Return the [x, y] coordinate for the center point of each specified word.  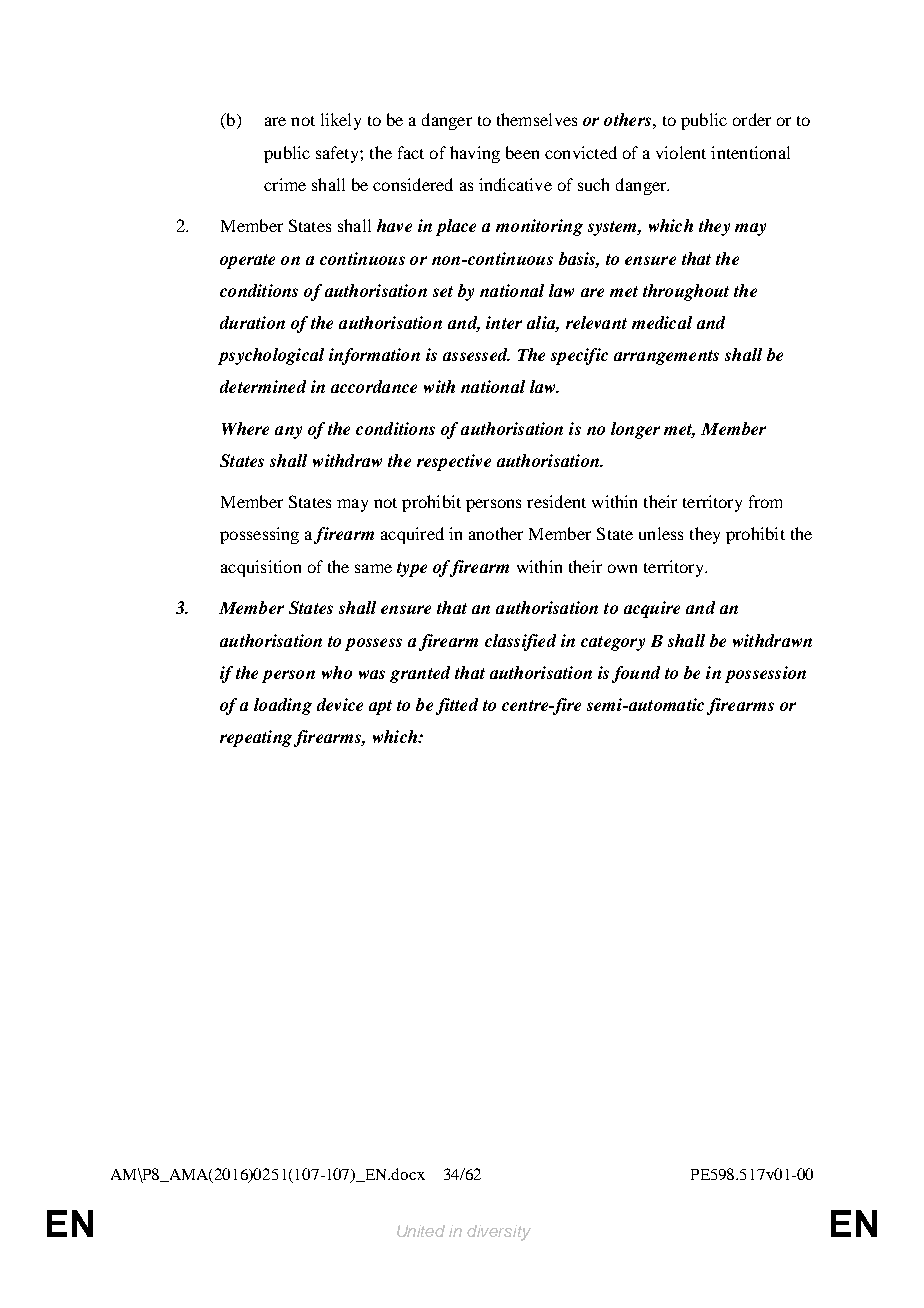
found [636, 674]
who [337, 672]
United [421, 1231]
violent [681, 152]
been [522, 152]
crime [285, 184]
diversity [499, 1233]
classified [520, 642]
